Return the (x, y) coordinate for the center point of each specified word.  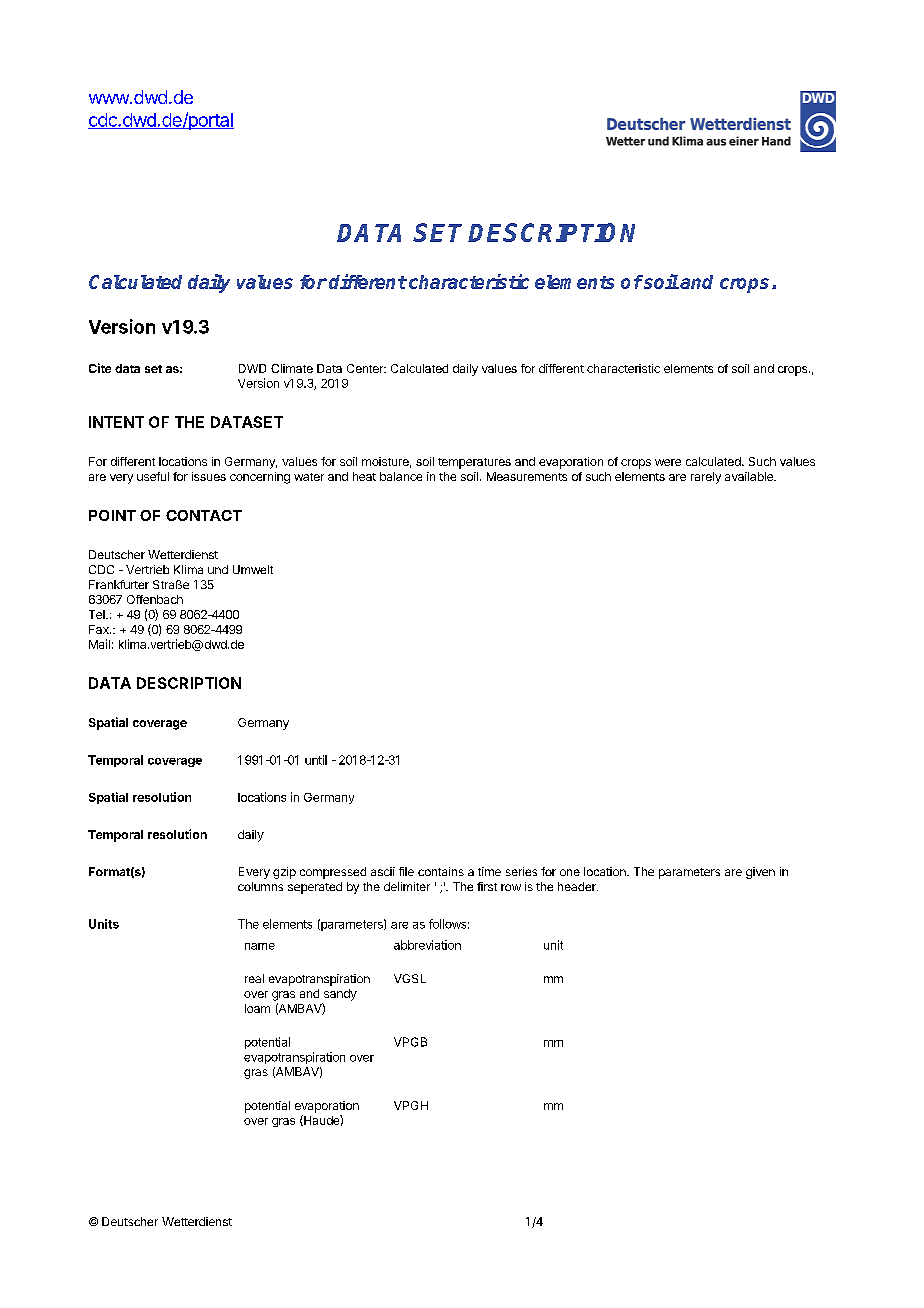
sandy (340, 995)
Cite (100, 368)
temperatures (474, 463)
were (668, 462)
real (254, 978)
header (578, 886)
